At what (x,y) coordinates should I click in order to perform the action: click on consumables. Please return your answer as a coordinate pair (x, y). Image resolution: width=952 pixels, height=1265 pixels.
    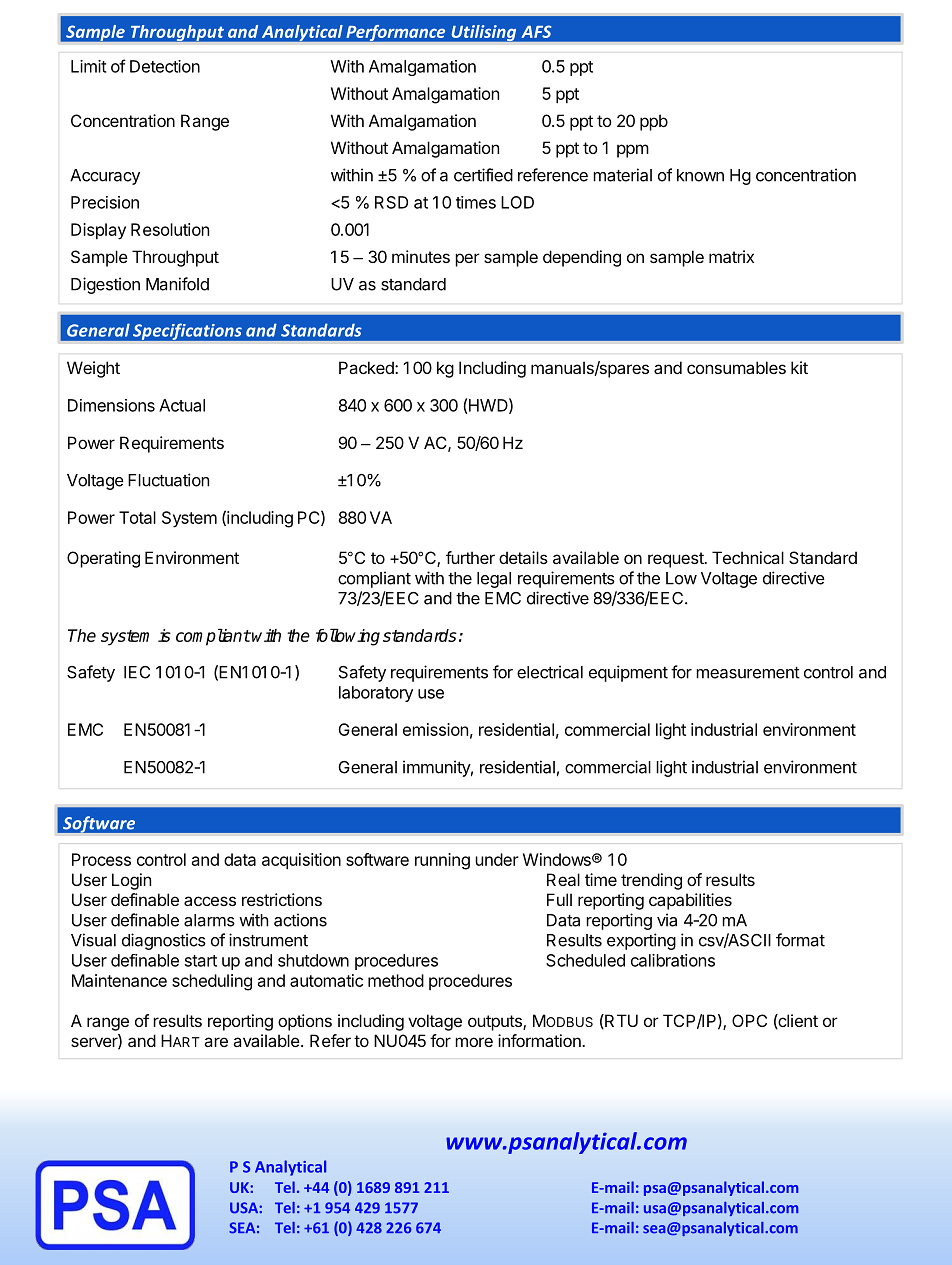
    Looking at the image, I should click on (736, 367).
